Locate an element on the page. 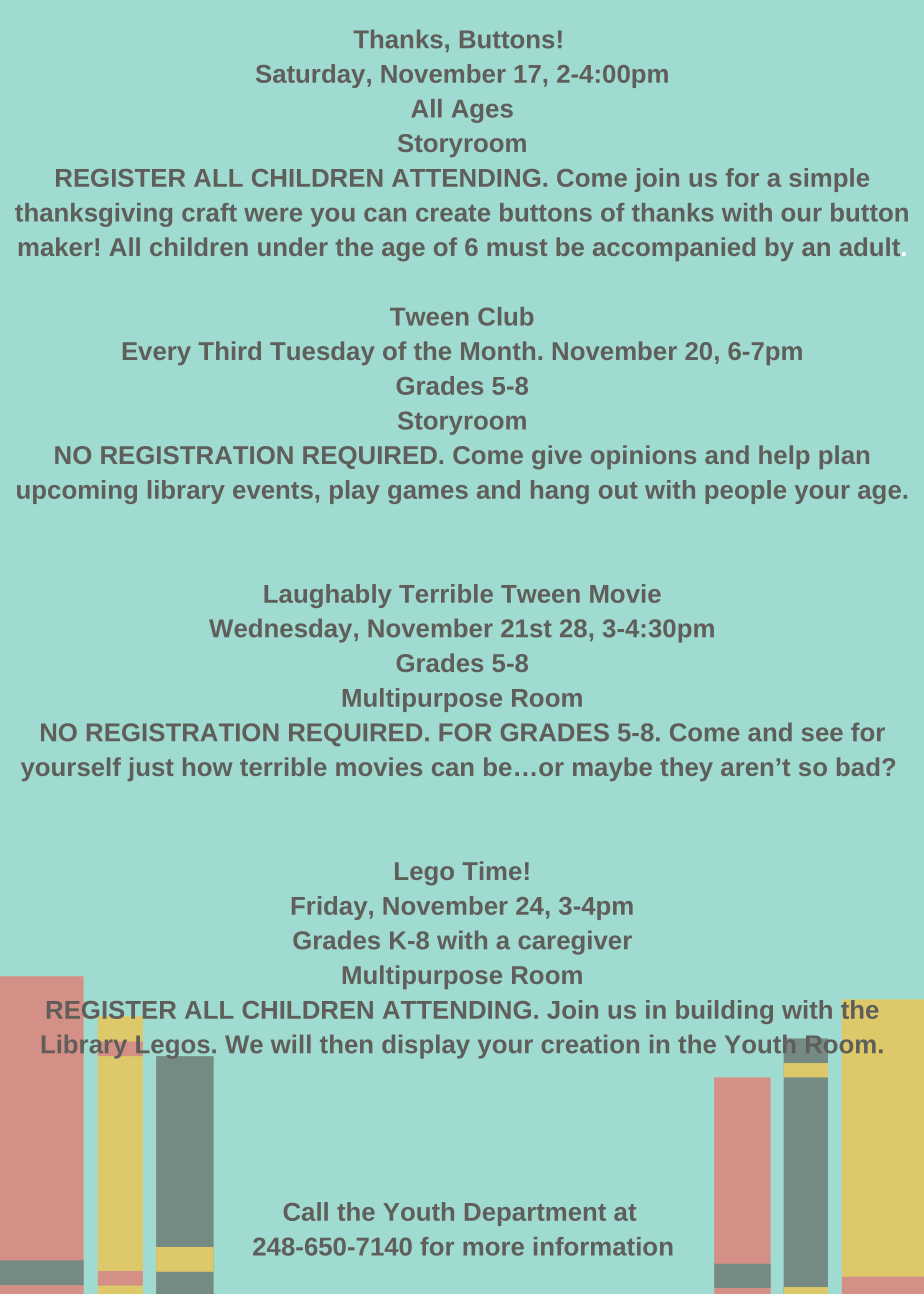 Image resolution: width=924 pixels, height=1294 pixels. help is located at coordinates (784, 457).
